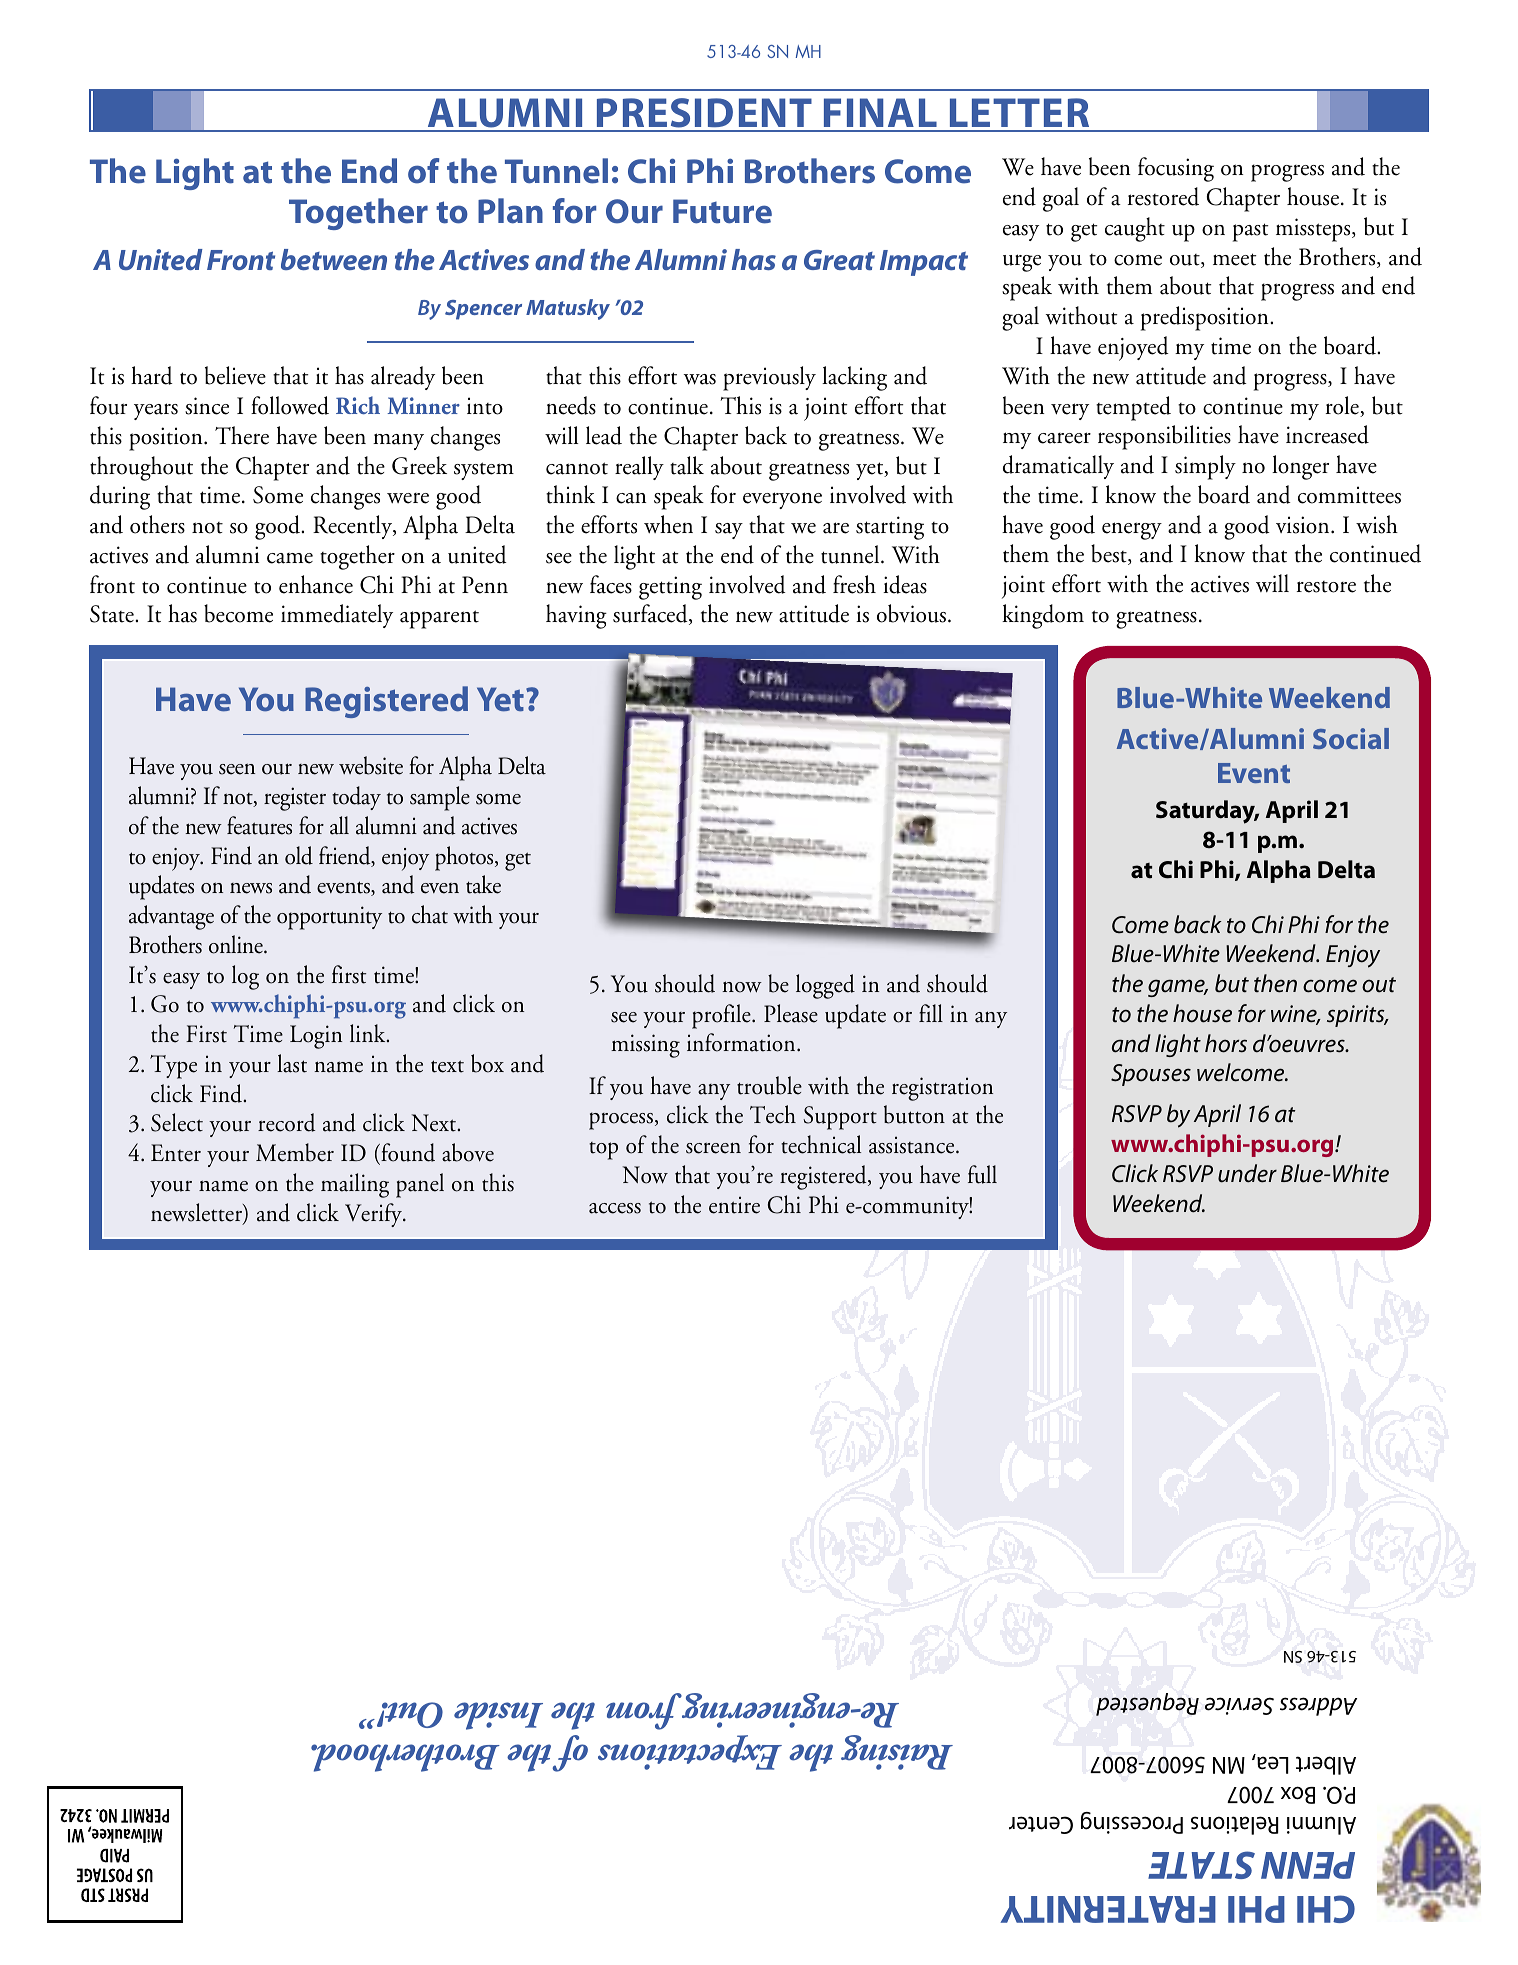 The width and height of the screenshot is (1518, 1965). I want to click on online, so click(237, 944).
